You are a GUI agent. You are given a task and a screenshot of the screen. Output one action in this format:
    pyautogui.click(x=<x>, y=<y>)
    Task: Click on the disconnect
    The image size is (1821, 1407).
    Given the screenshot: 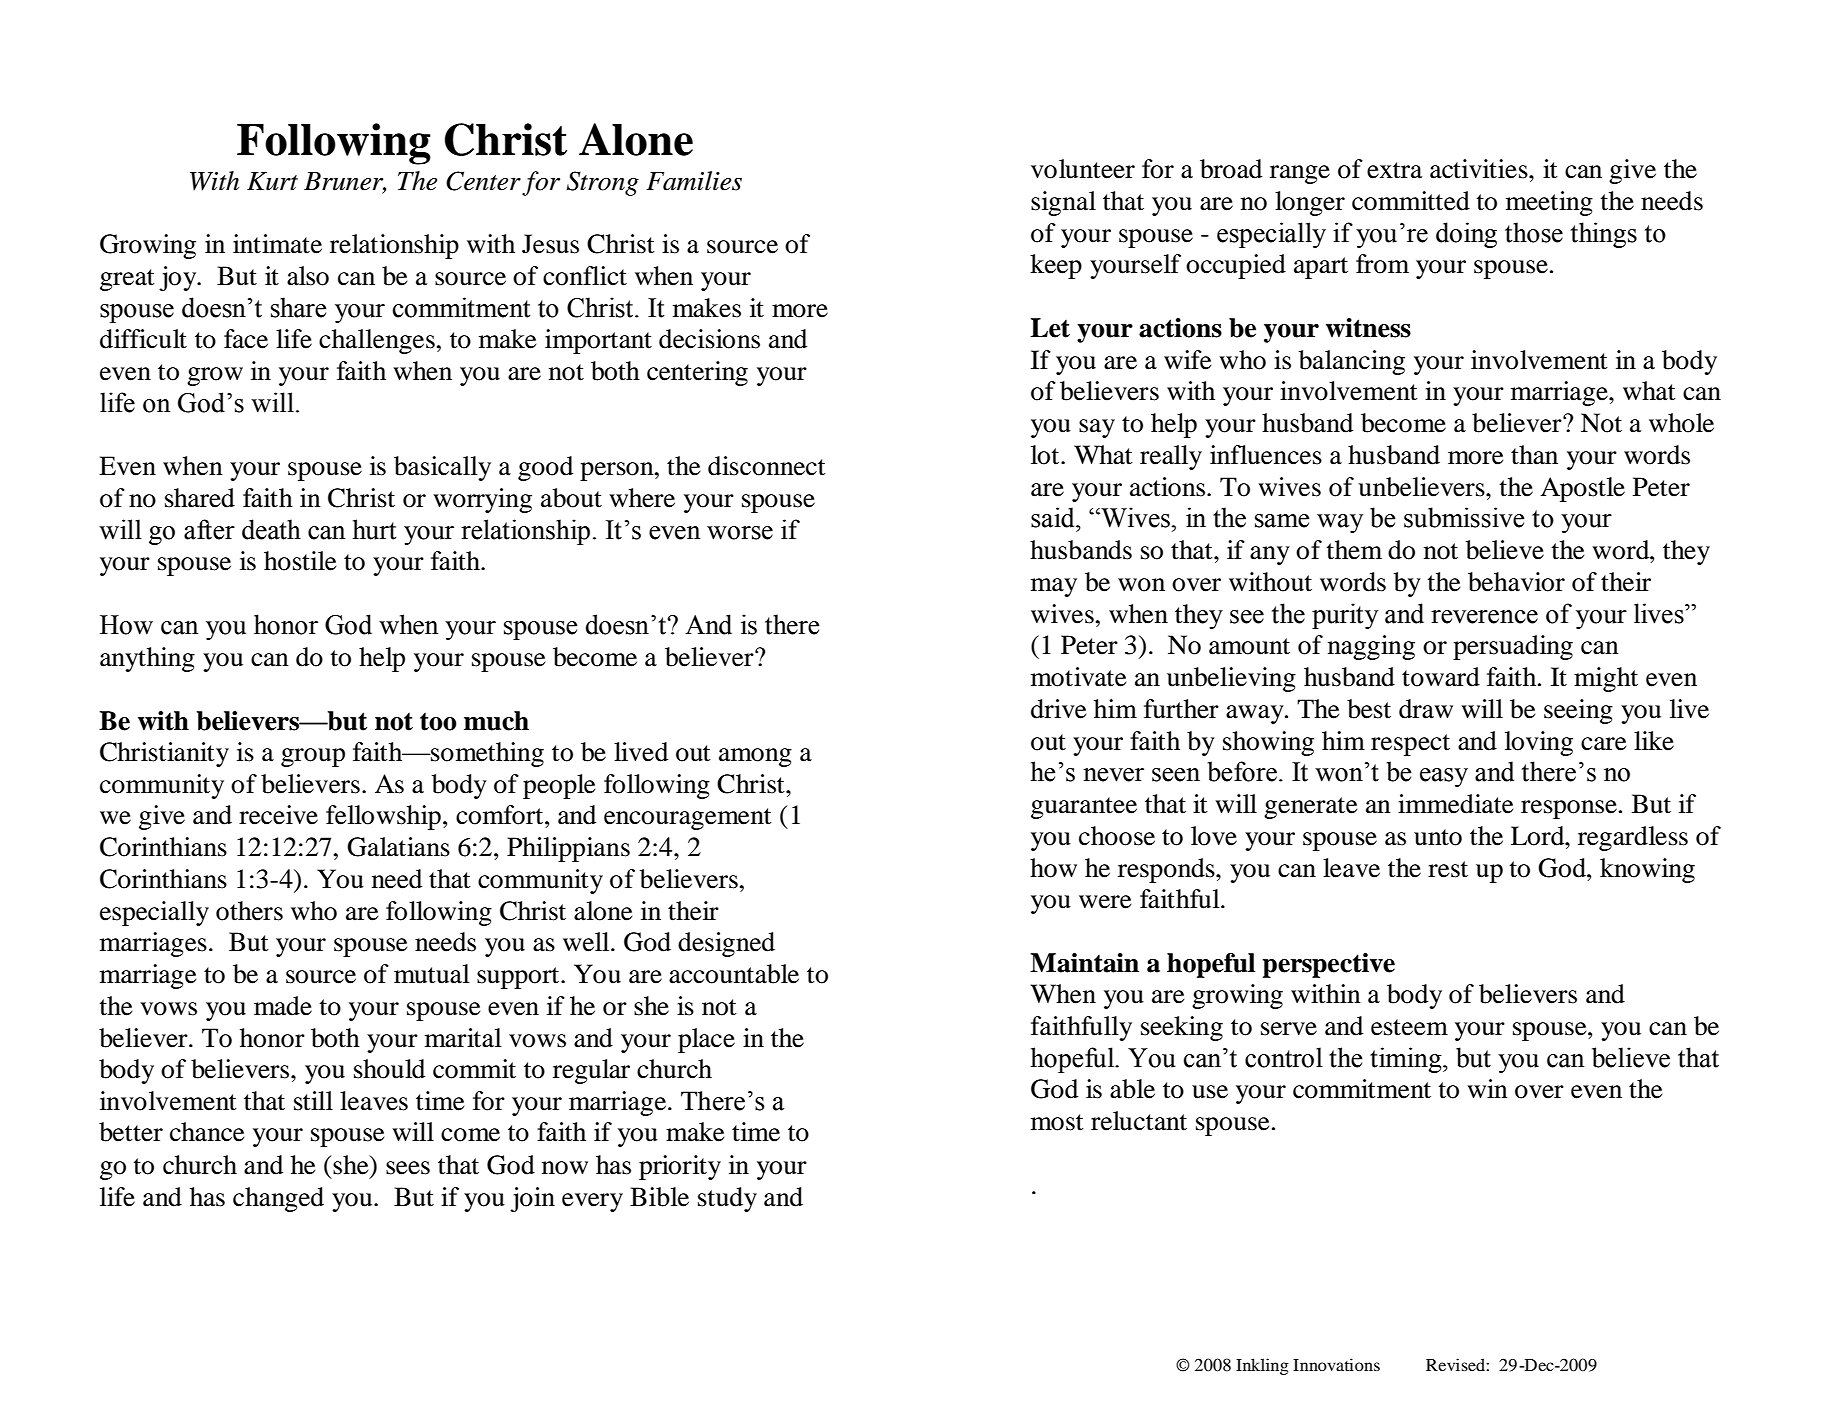 What is the action you would take?
    pyautogui.click(x=767, y=466)
